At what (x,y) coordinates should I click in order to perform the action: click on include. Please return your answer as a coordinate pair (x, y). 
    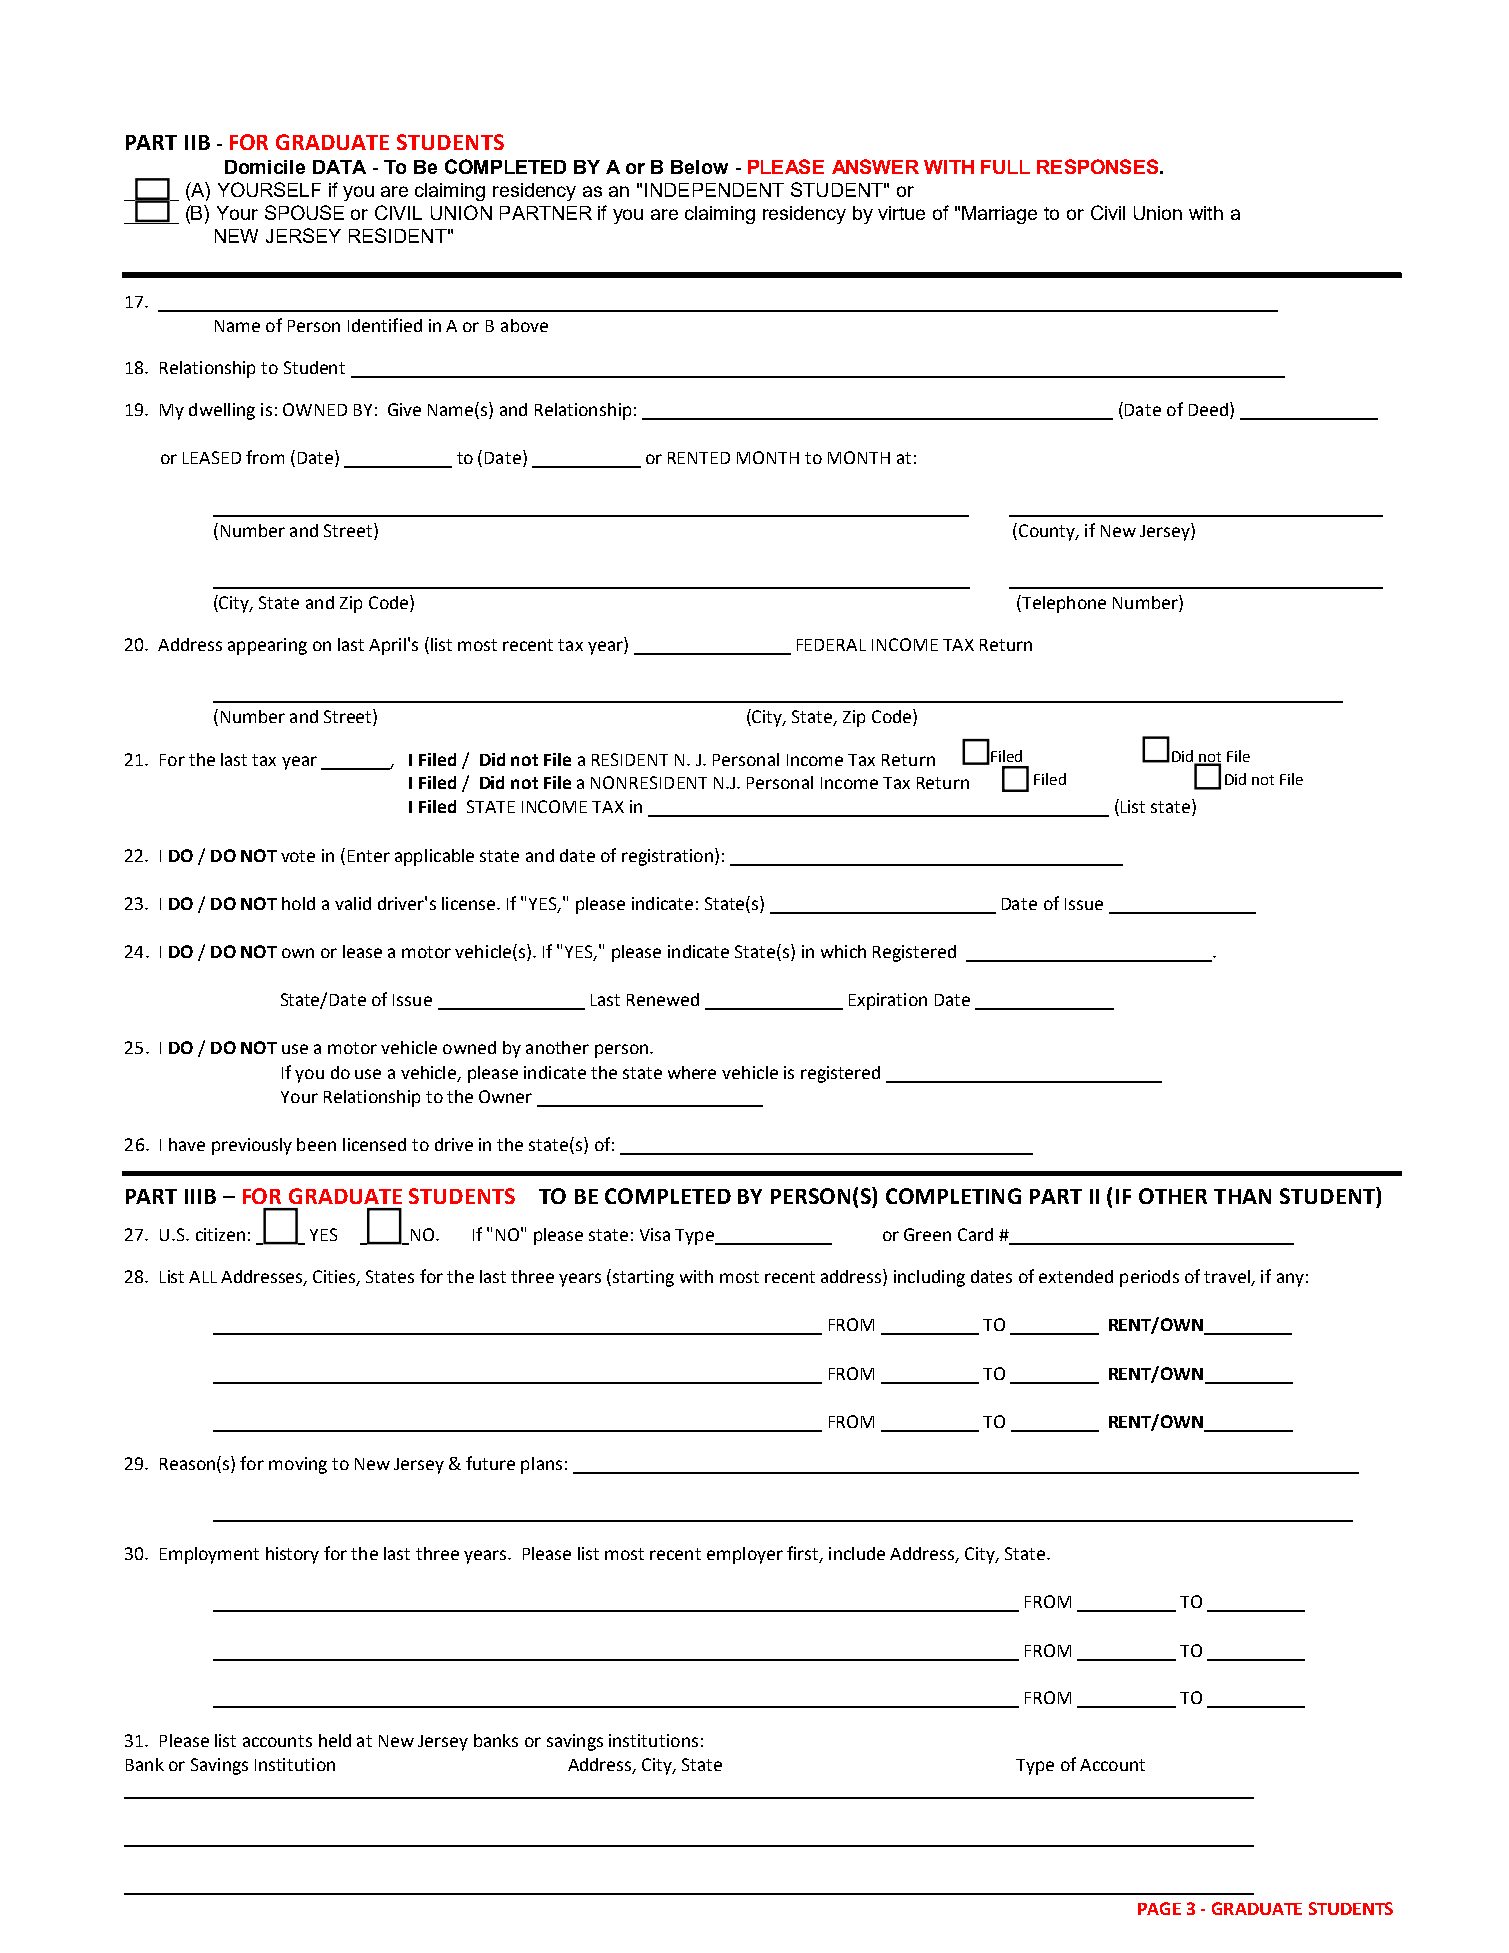
    Looking at the image, I should click on (857, 1553).
